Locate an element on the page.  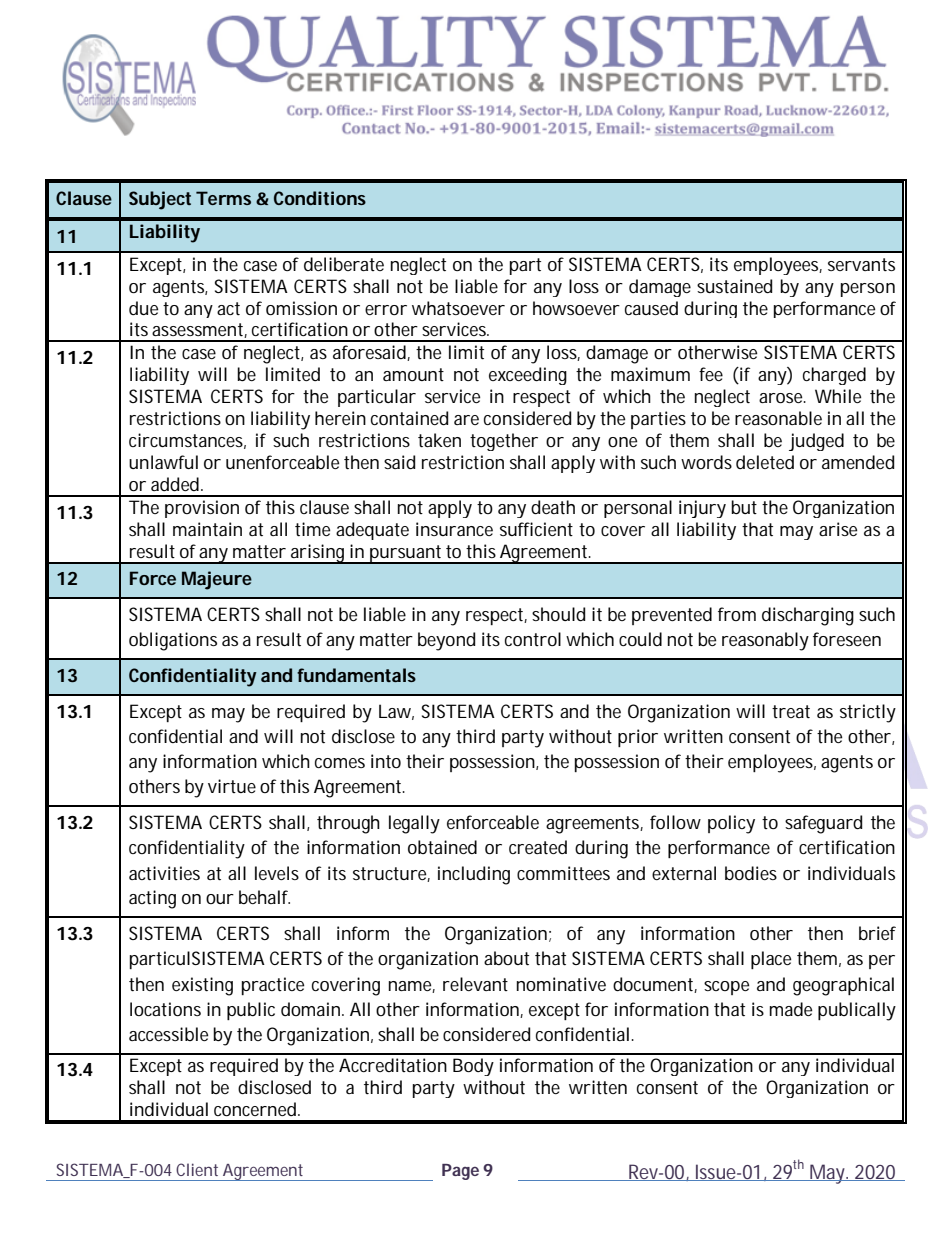
Client is located at coordinates (197, 1169).
